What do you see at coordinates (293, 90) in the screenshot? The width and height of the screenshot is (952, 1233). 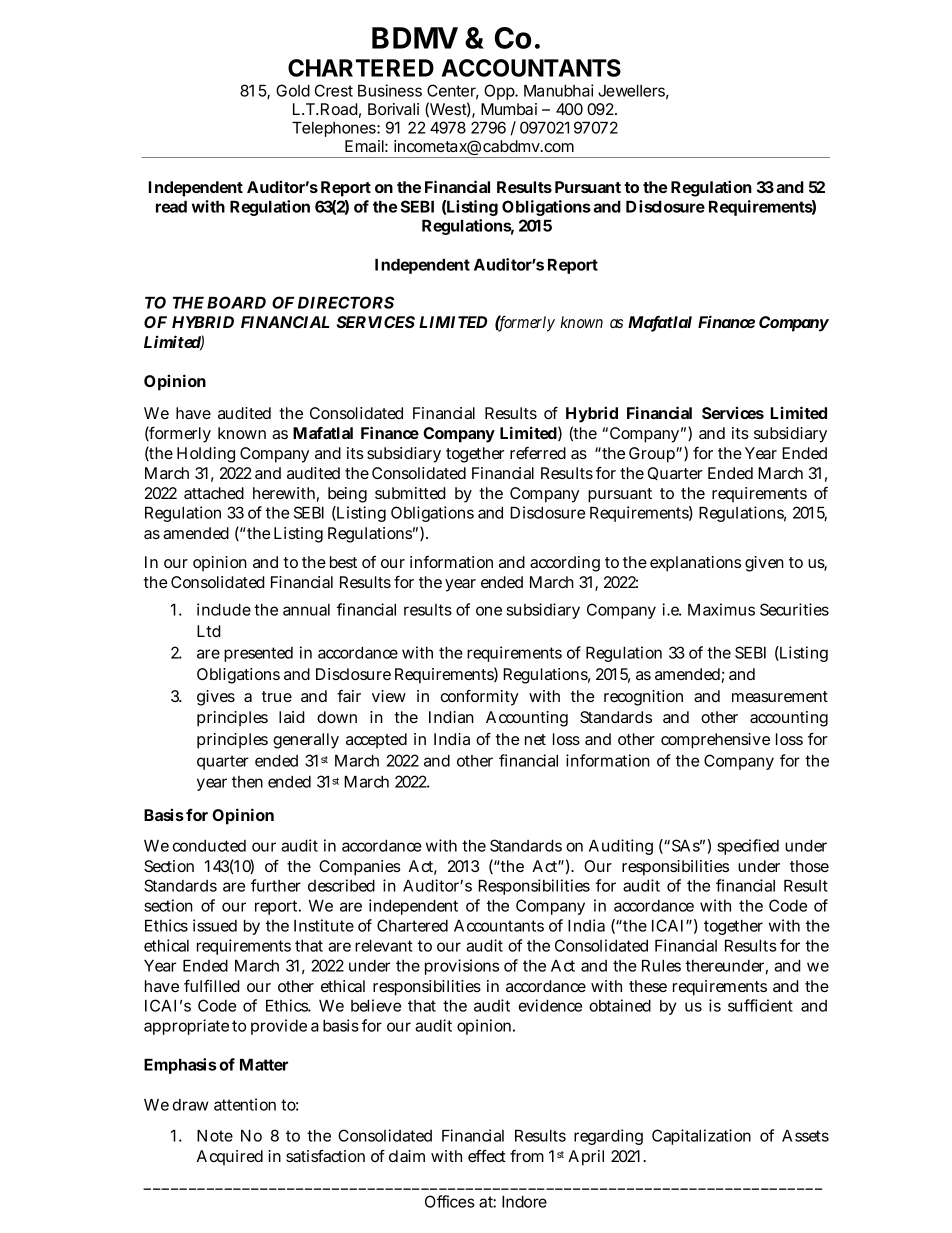 I see `Gold` at bounding box center [293, 90].
